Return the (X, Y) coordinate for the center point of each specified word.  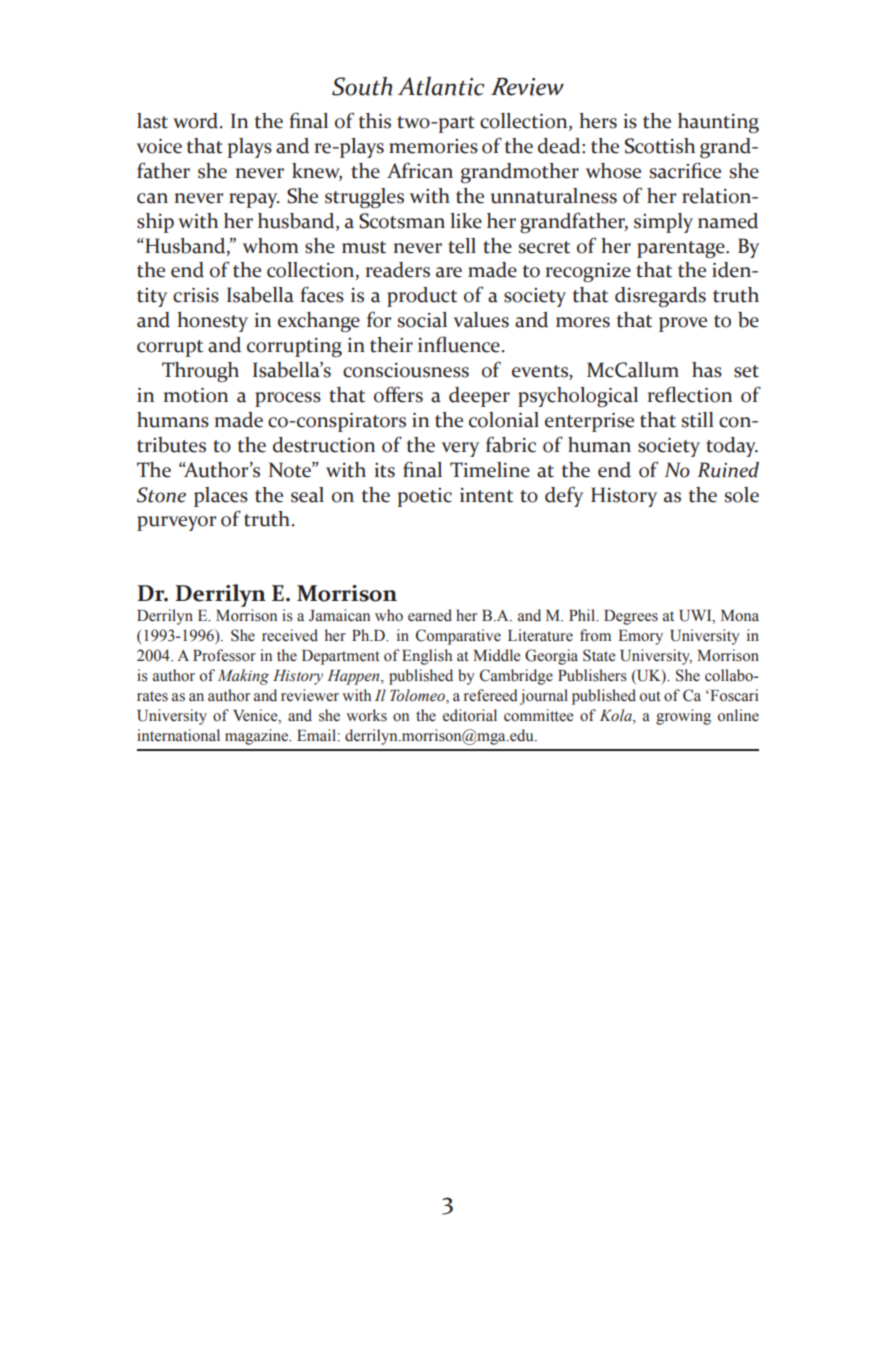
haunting (718, 123)
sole (742, 495)
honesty (212, 322)
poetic (424, 497)
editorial (470, 715)
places (221, 497)
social (422, 320)
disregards (660, 297)
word (197, 121)
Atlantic (441, 86)
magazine (258, 737)
